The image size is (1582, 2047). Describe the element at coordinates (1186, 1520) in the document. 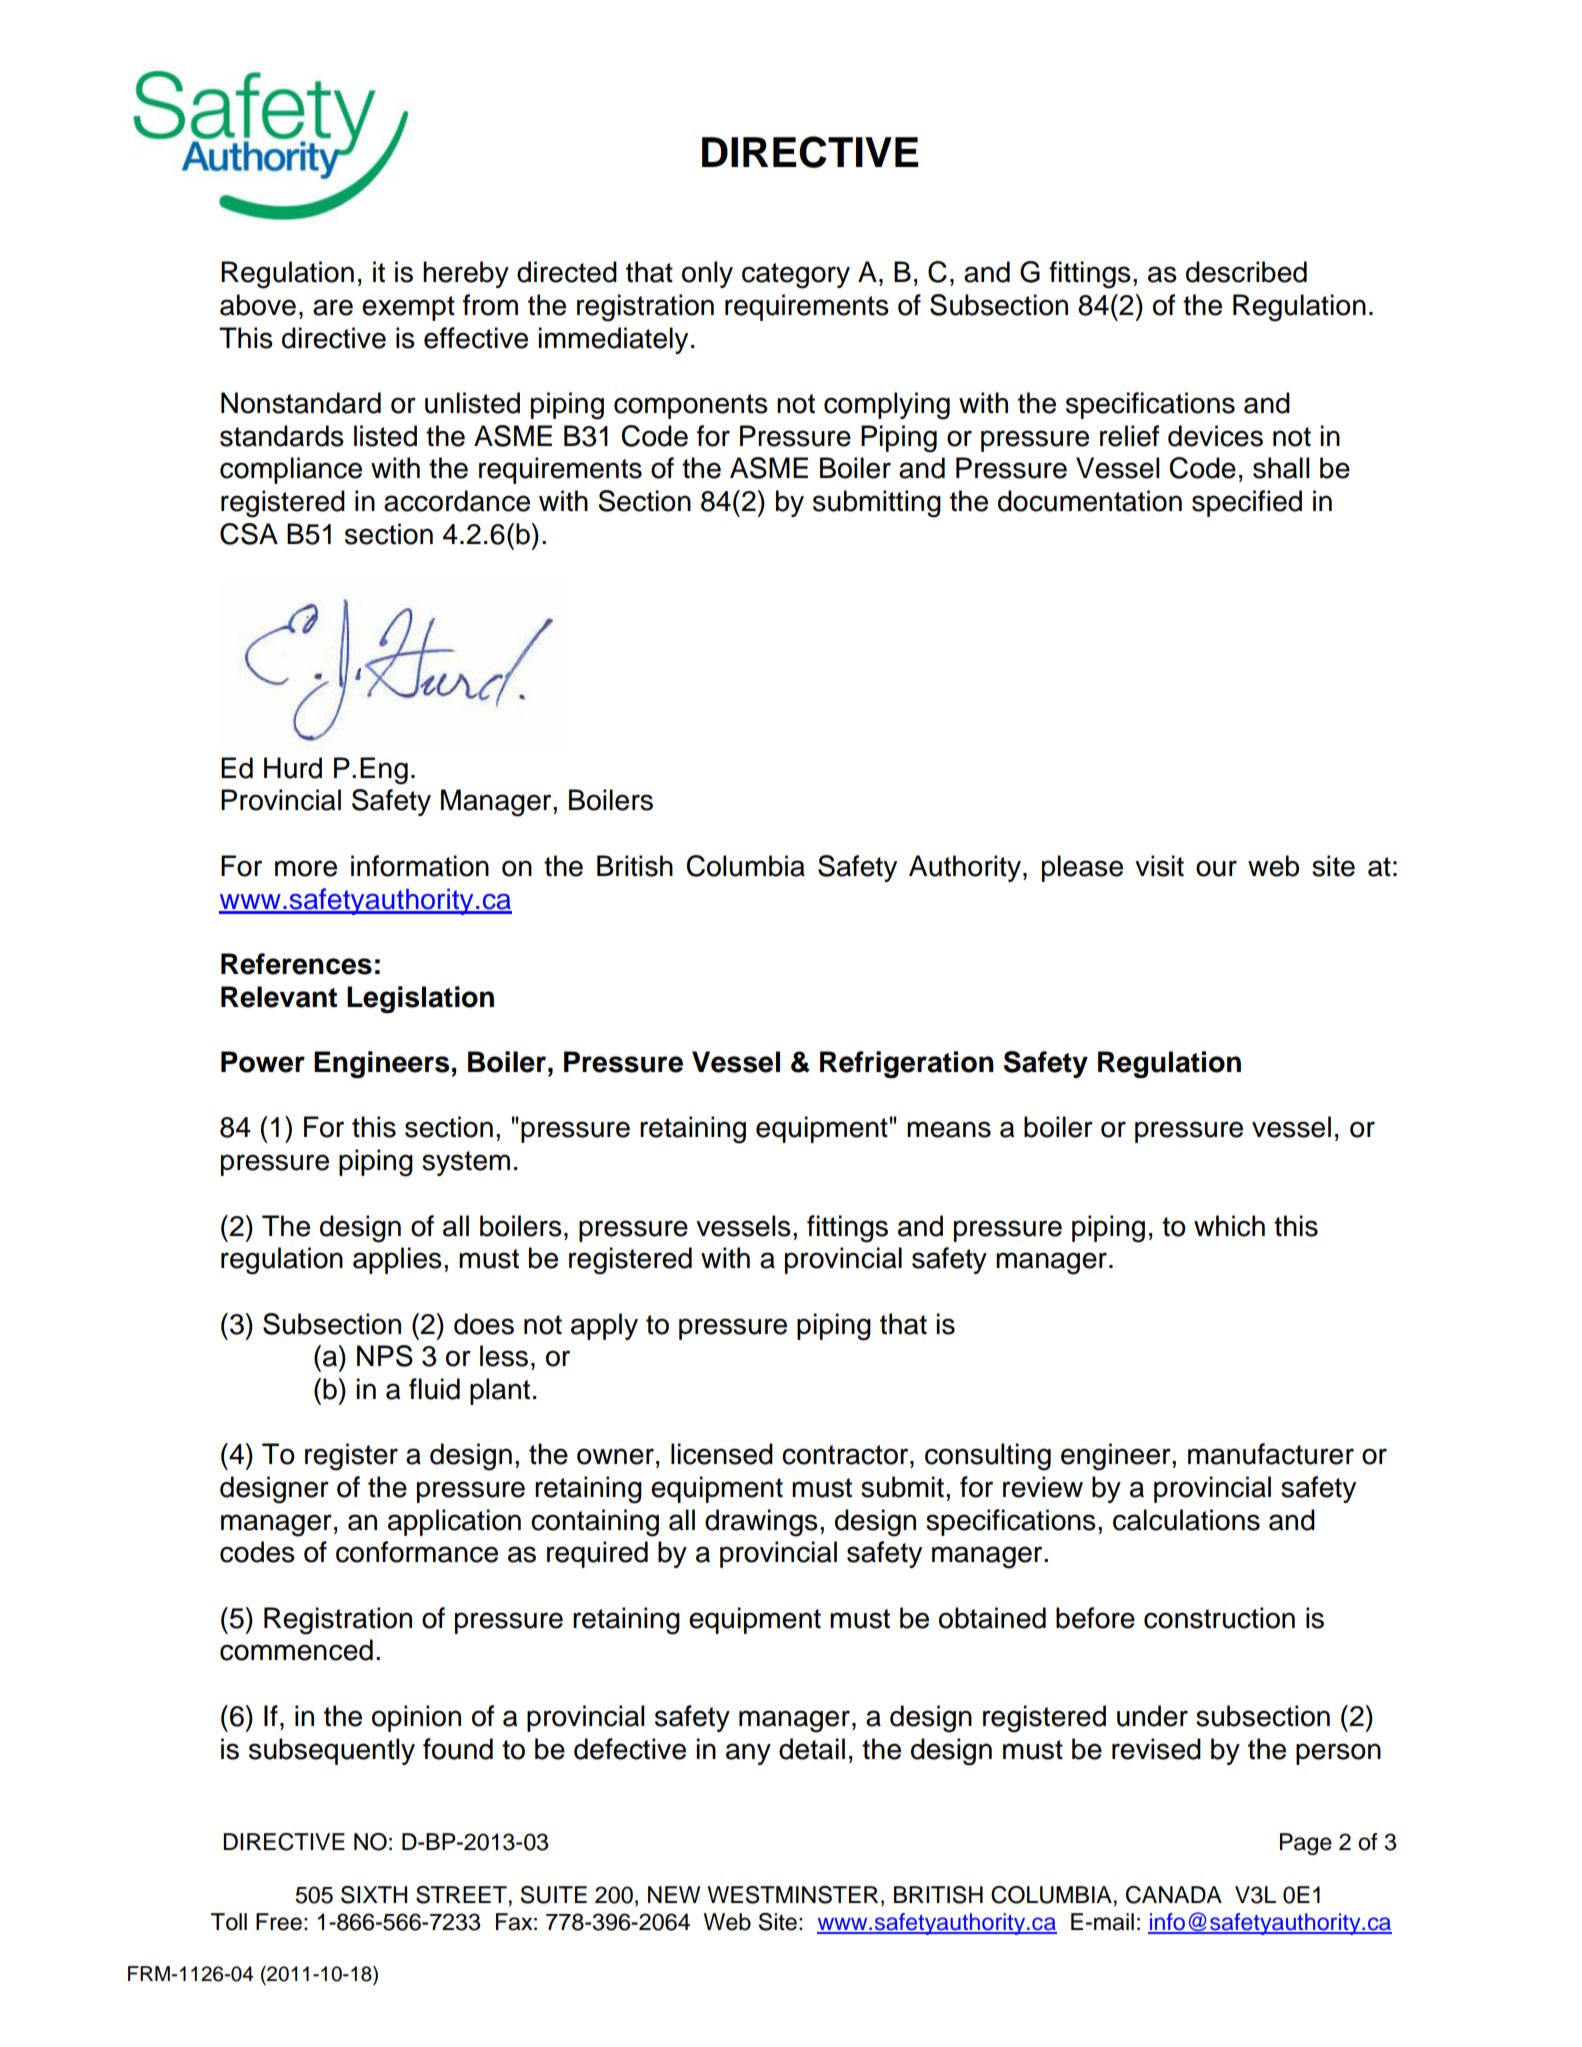

I see `calculations` at that location.
